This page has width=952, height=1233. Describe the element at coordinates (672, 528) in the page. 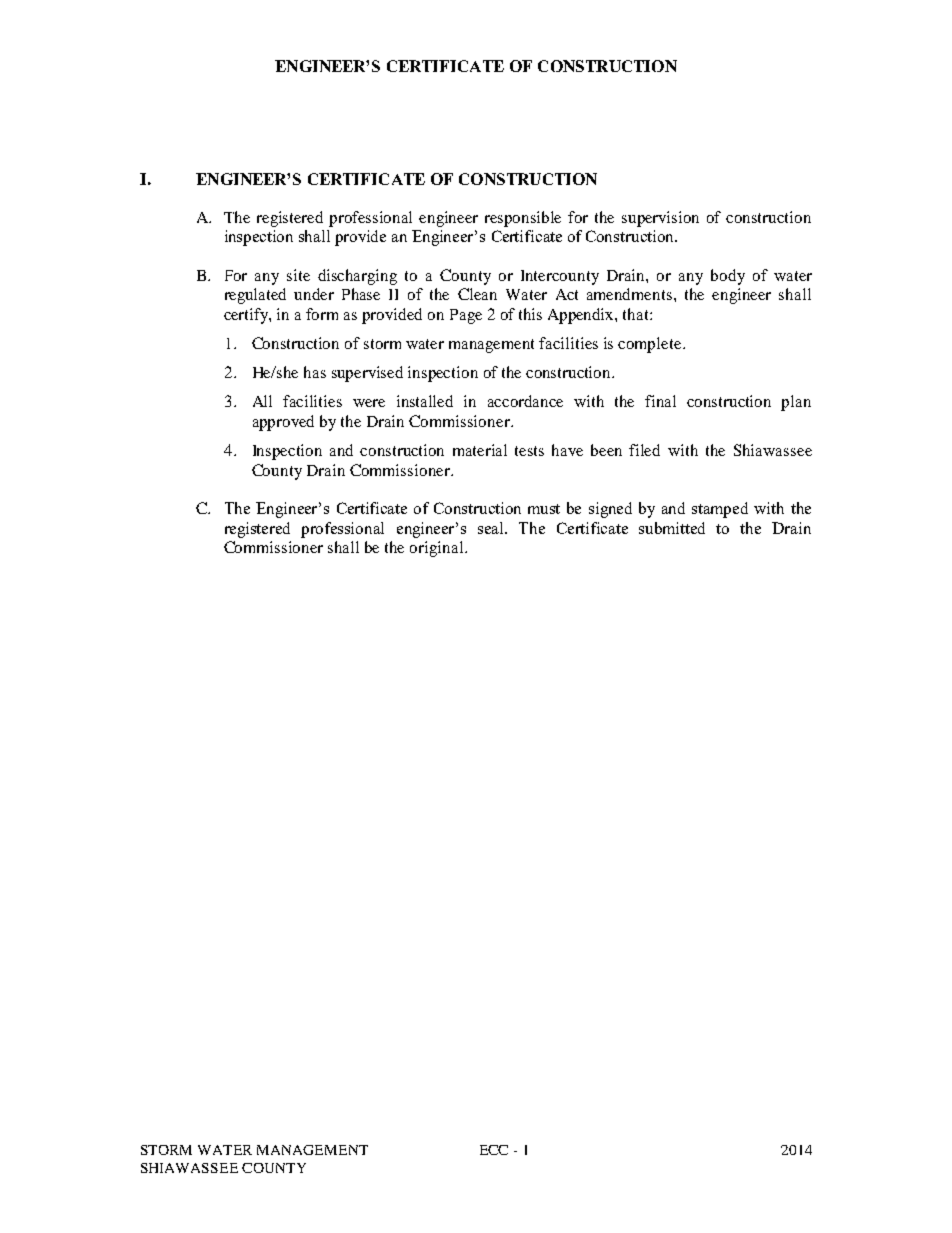

I see `submitted` at that location.
